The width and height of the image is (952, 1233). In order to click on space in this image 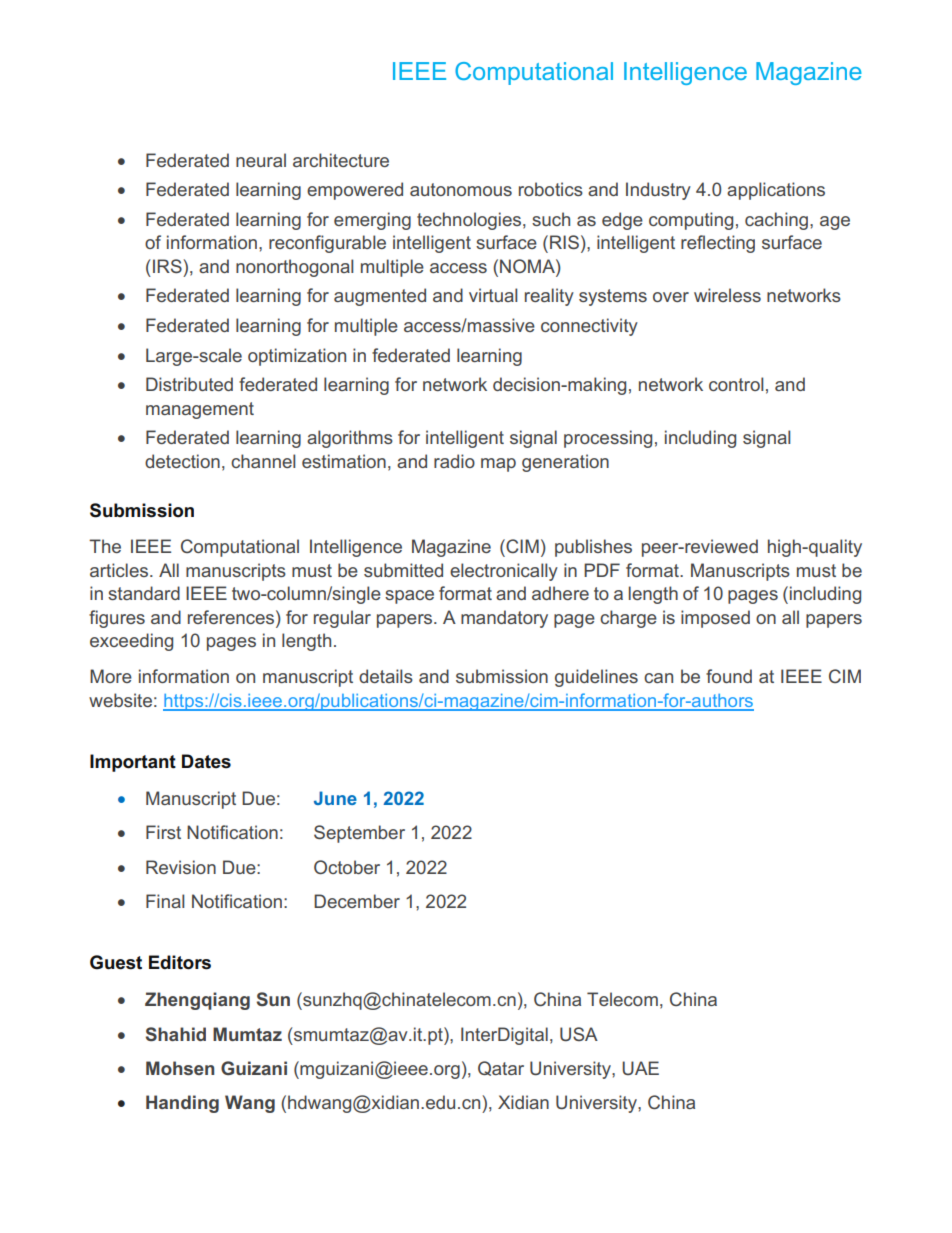, I will do `click(409, 597)`.
